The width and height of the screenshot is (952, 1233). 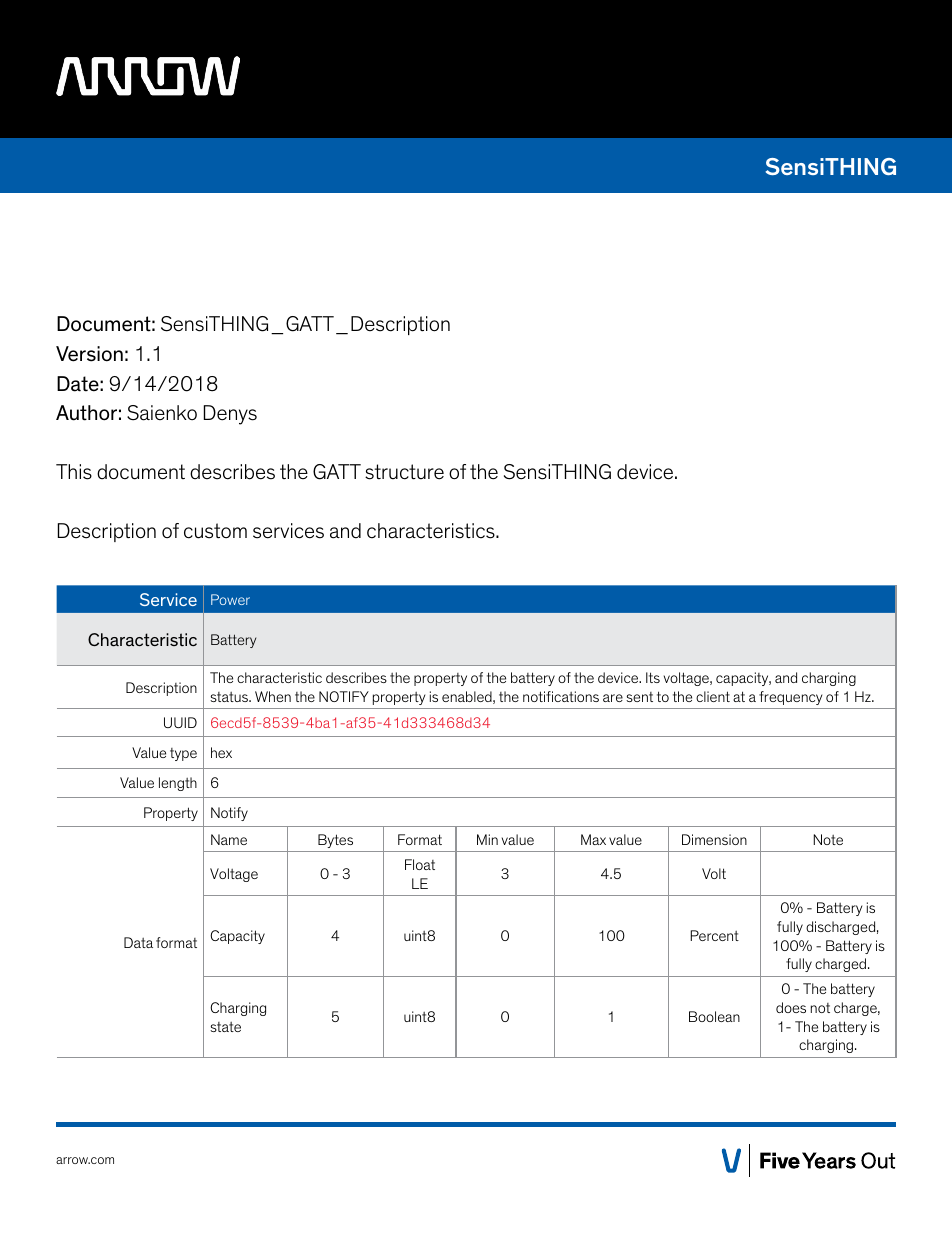 What do you see at coordinates (714, 1016) in the screenshot?
I see `Boolean` at bounding box center [714, 1016].
